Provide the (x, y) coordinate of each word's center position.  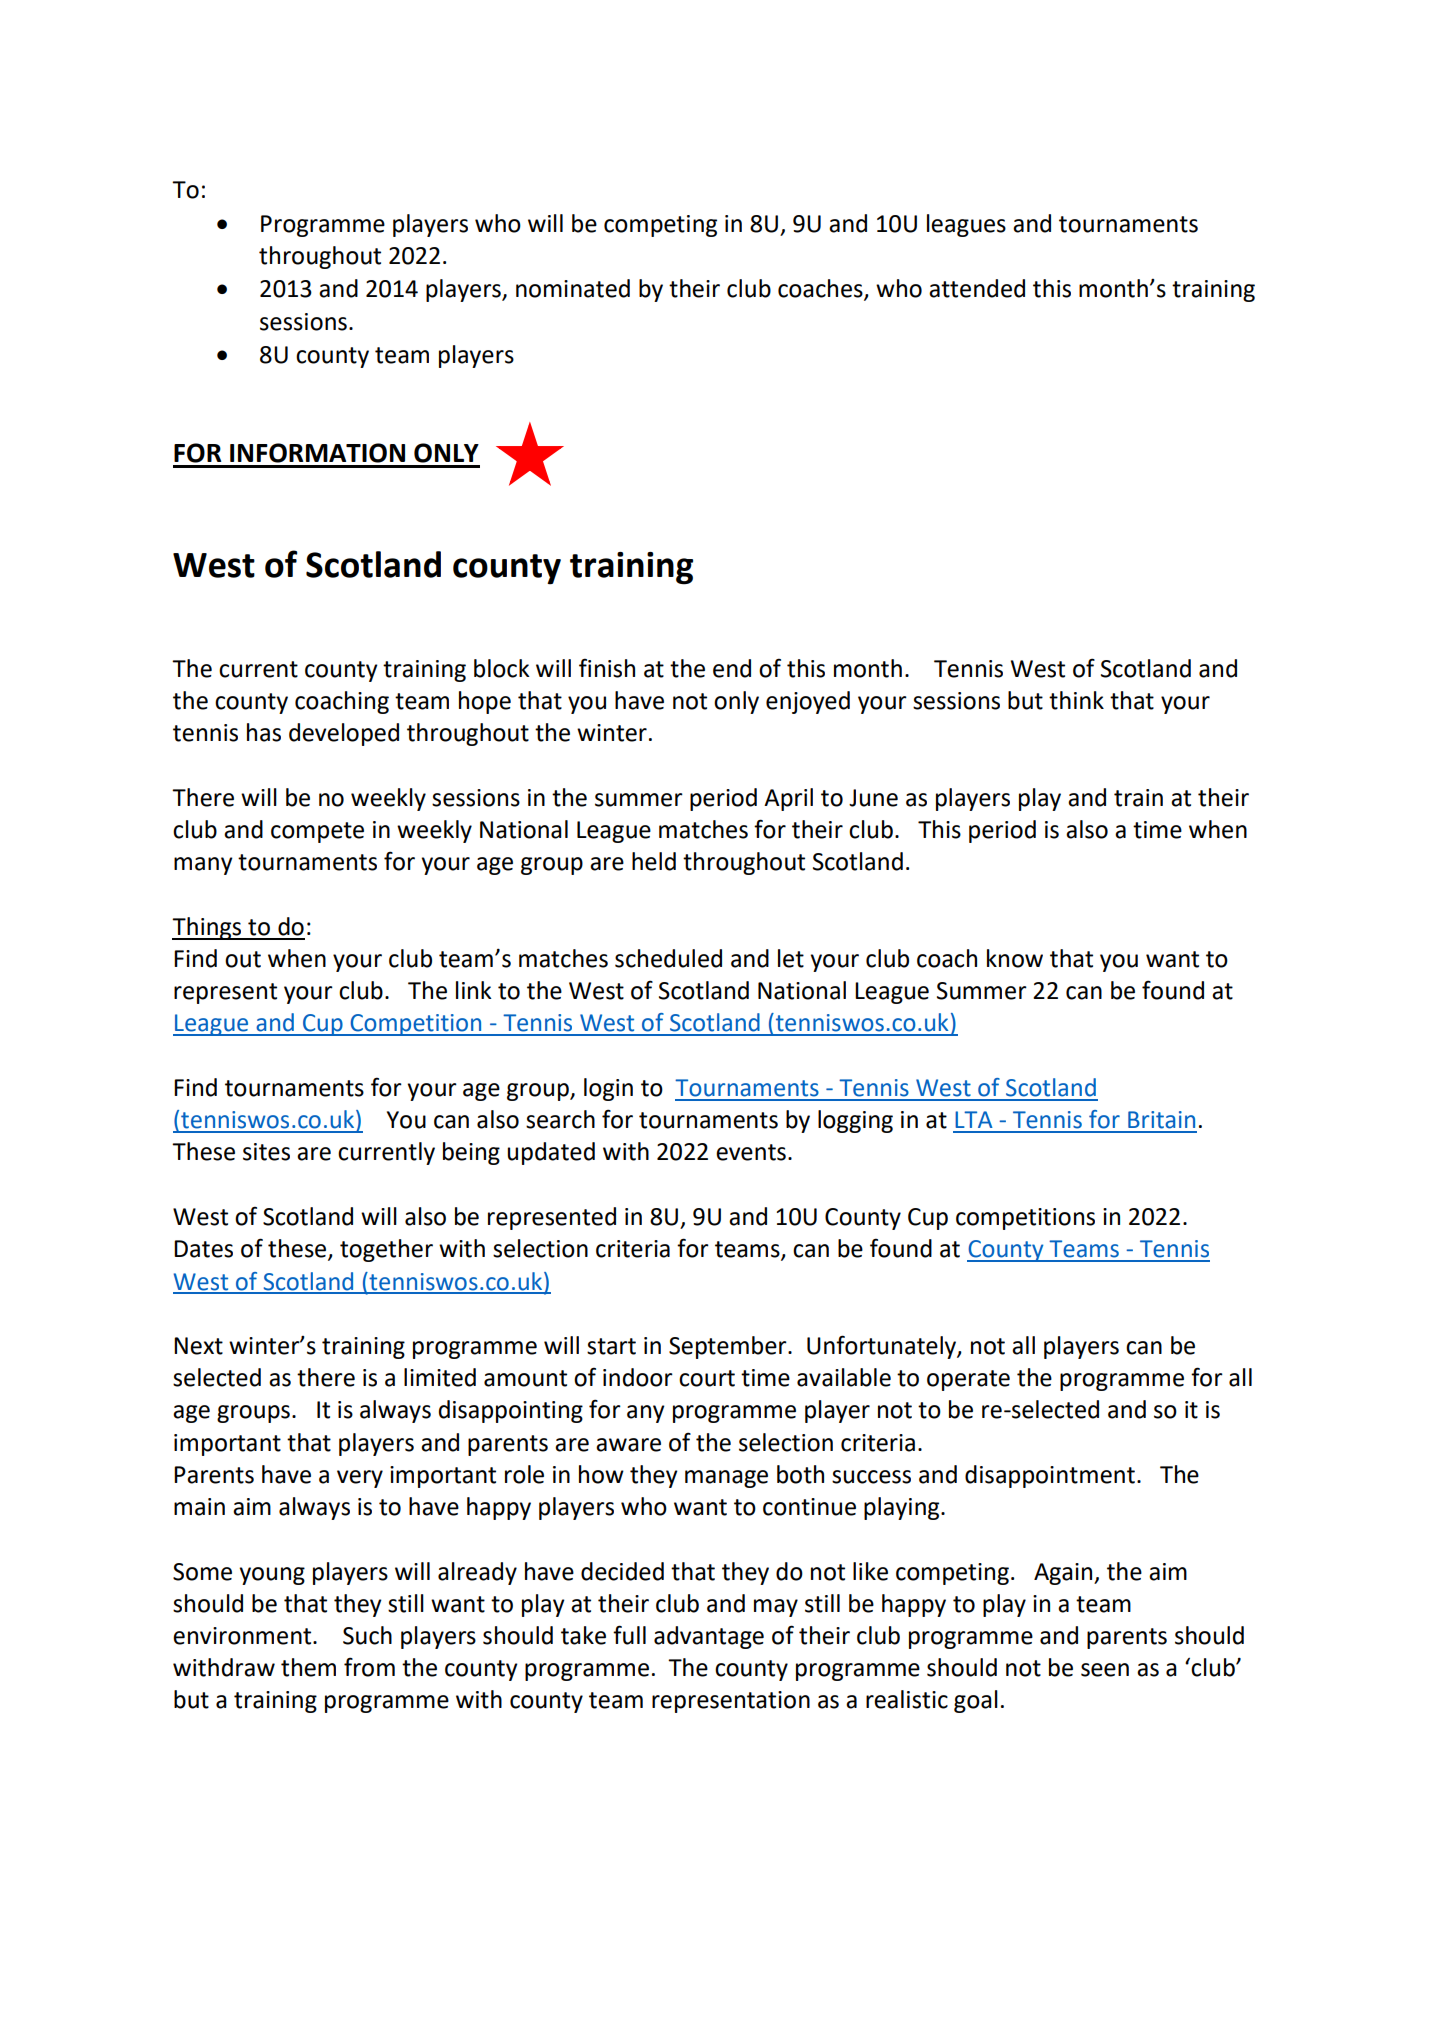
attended (977, 288)
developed (344, 734)
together (386, 1250)
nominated (573, 288)
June (873, 798)
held (654, 861)
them (308, 1667)
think (1076, 700)
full (629, 1635)
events (751, 1152)
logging (855, 1121)
